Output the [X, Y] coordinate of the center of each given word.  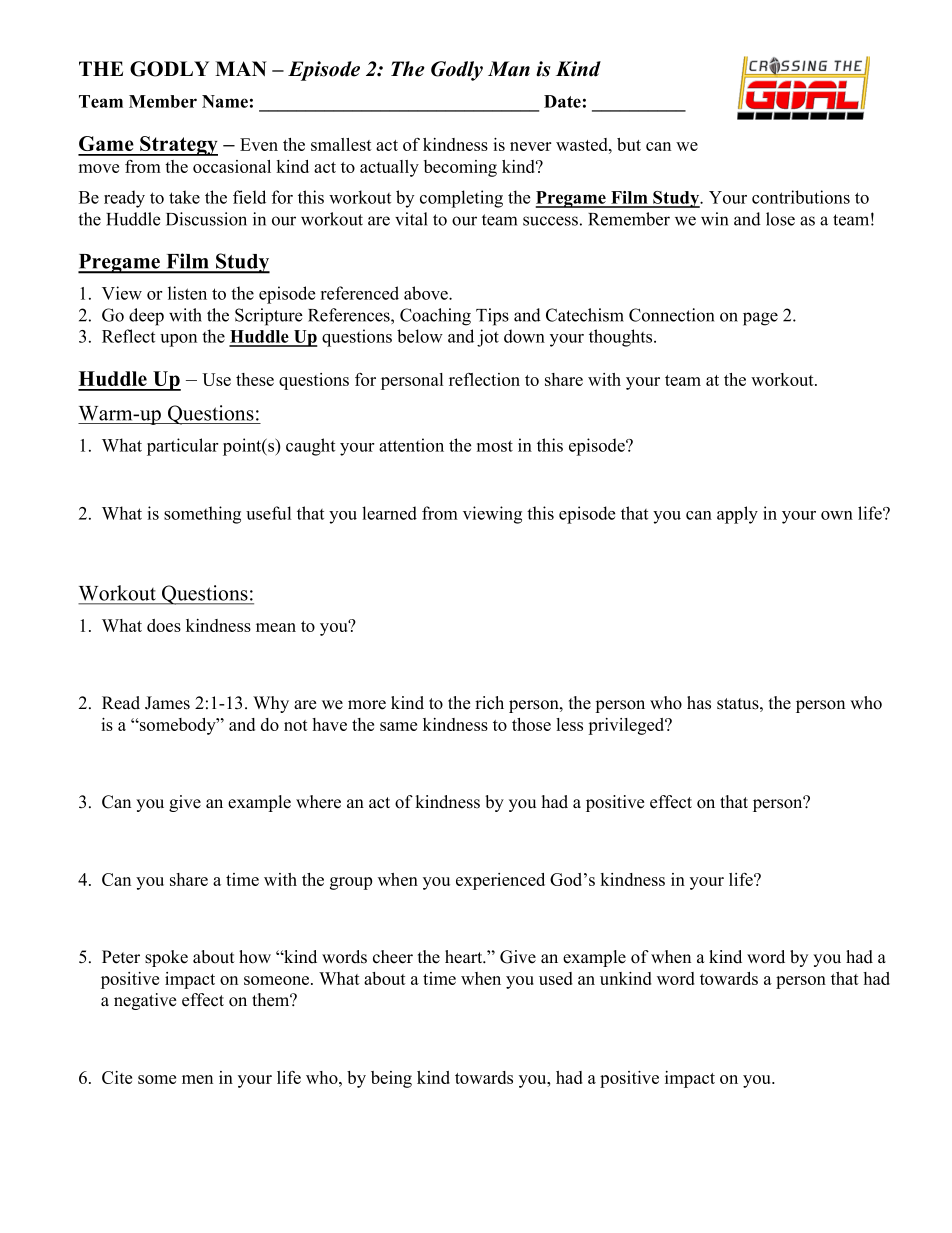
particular [183, 447]
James [167, 703]
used [556, 978]
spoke [166, 958]
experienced [500, 881]
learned [389, 513]
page [760, 319]
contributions [801, 197]
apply [737, 515]
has [699, 703]
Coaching [435, 317]
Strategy [178, 146]
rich [489, 703]
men [197, 1079]
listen [187, 293]
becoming [460, 168]
